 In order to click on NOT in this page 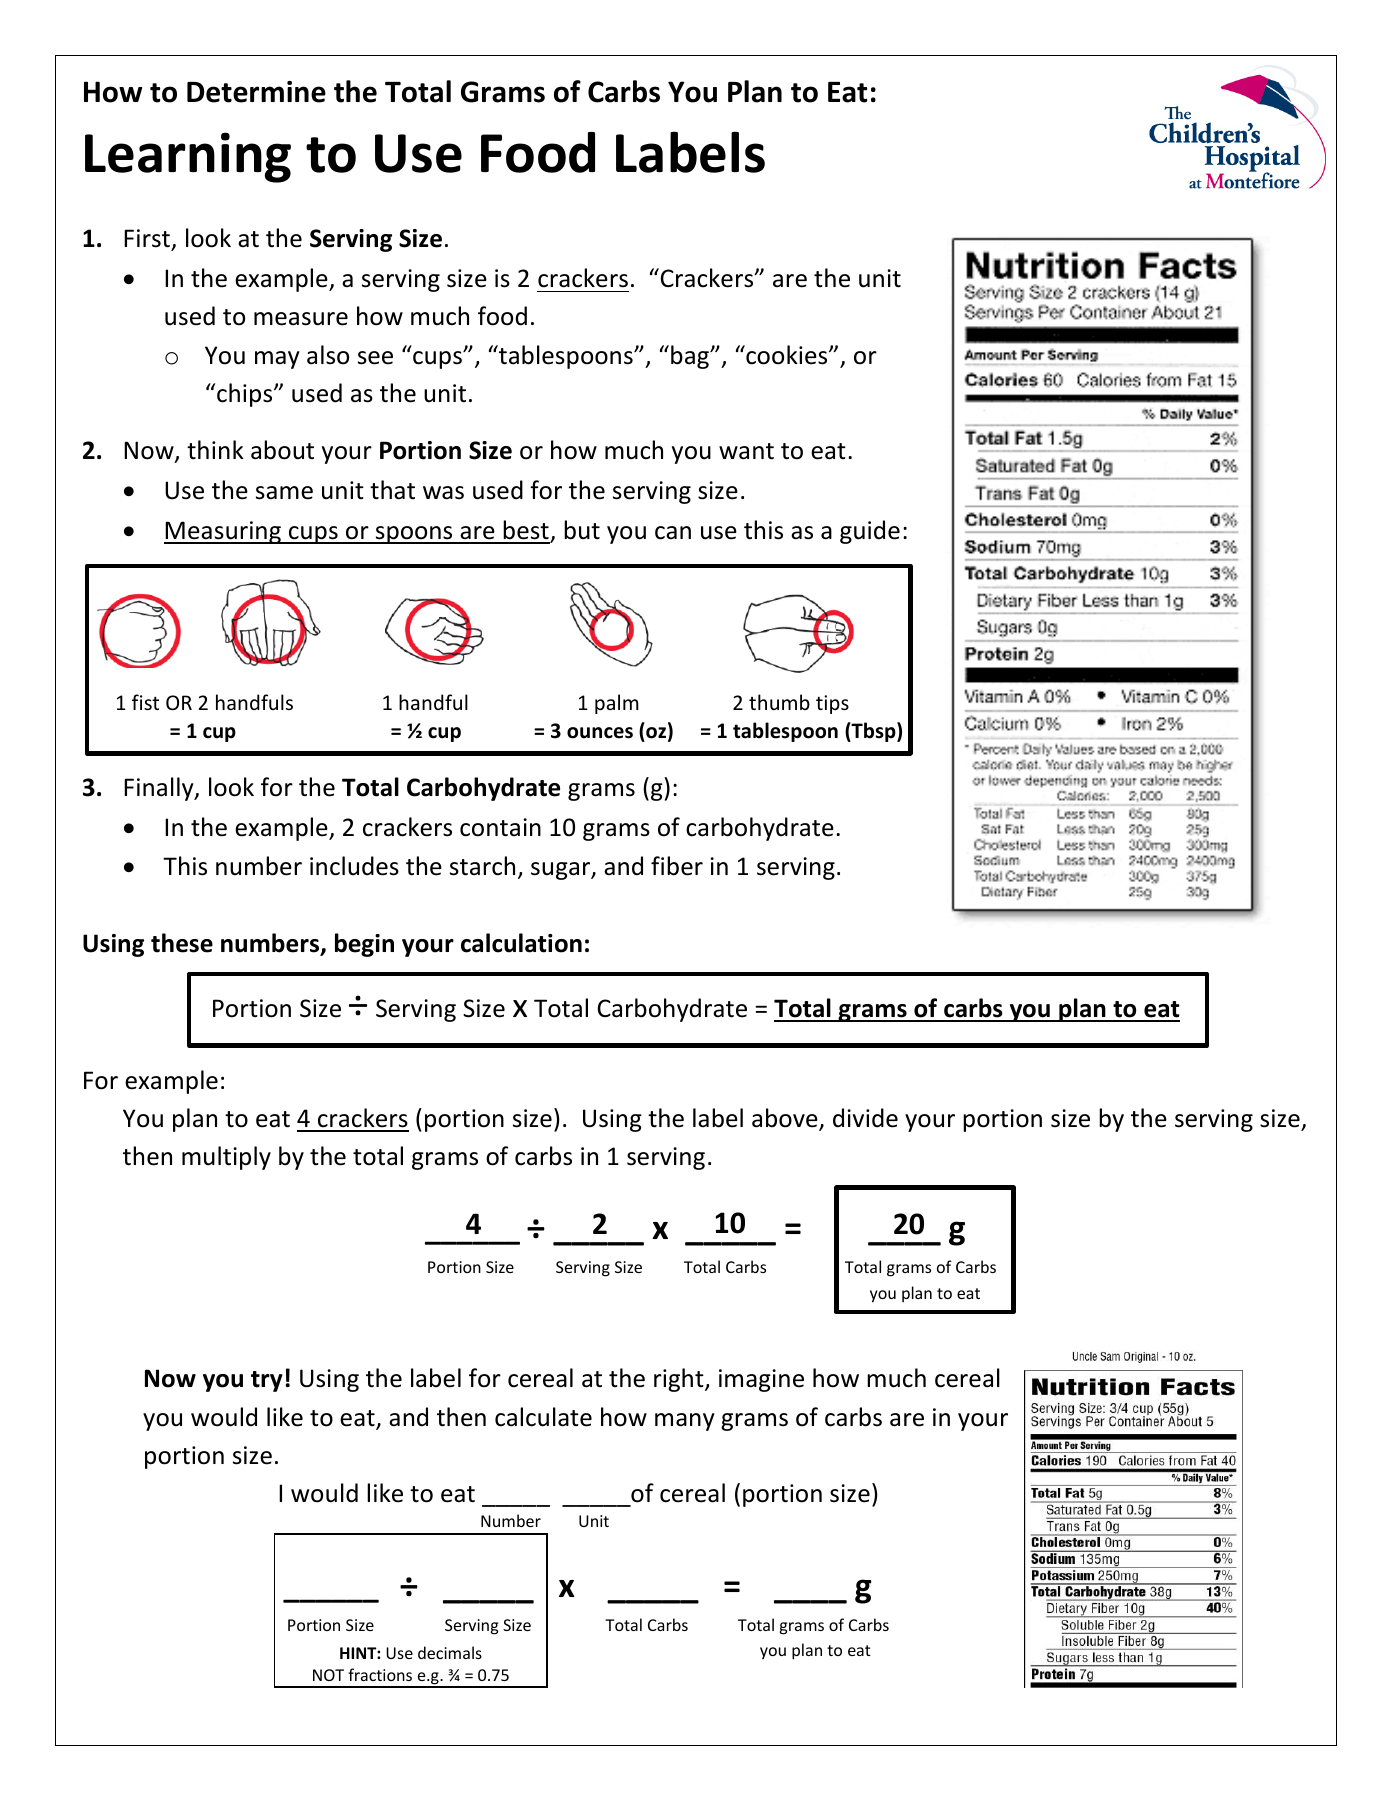, I will do `click(328, 1675)`.
